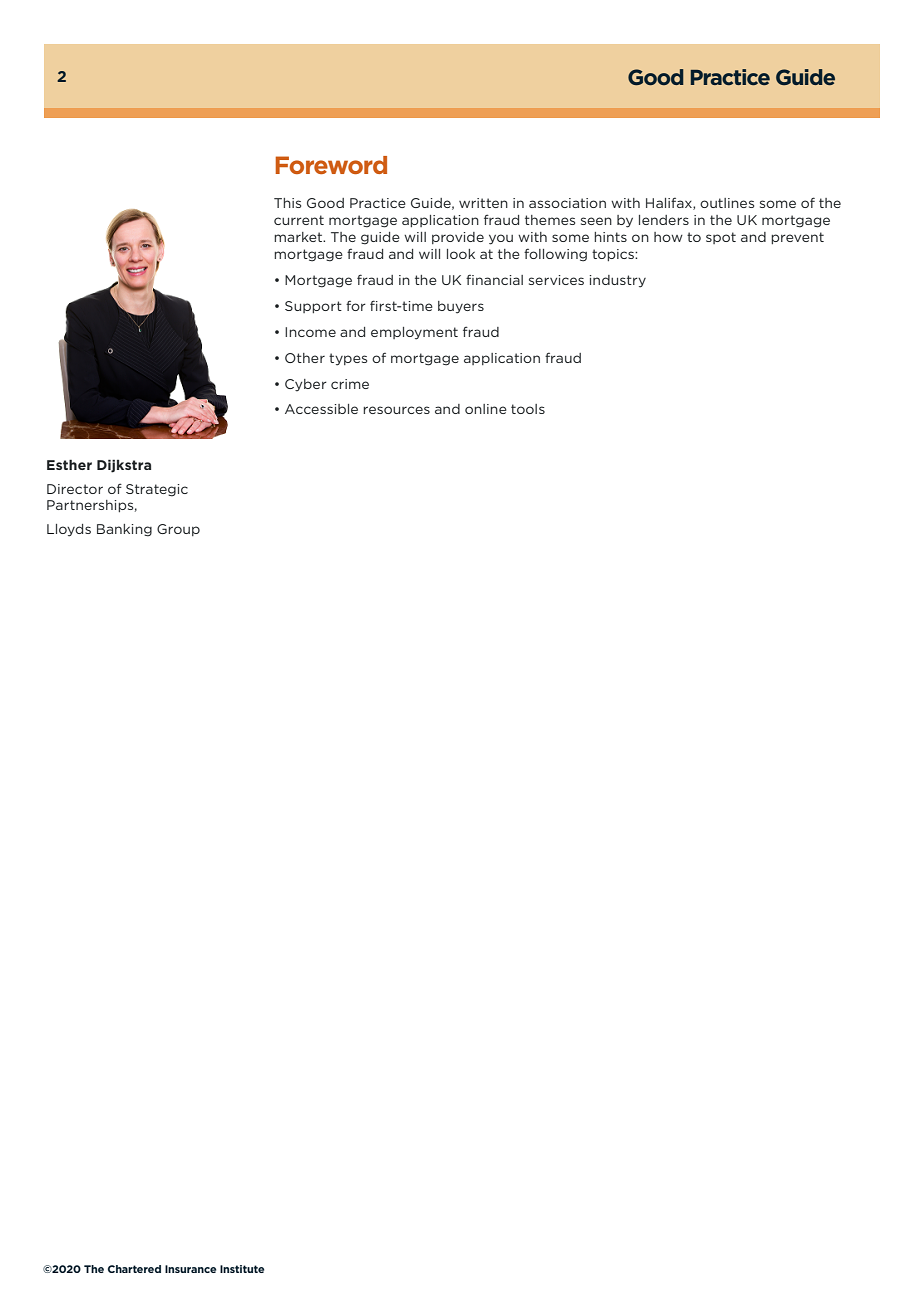  I want to click on tools, so click(528, 409).
